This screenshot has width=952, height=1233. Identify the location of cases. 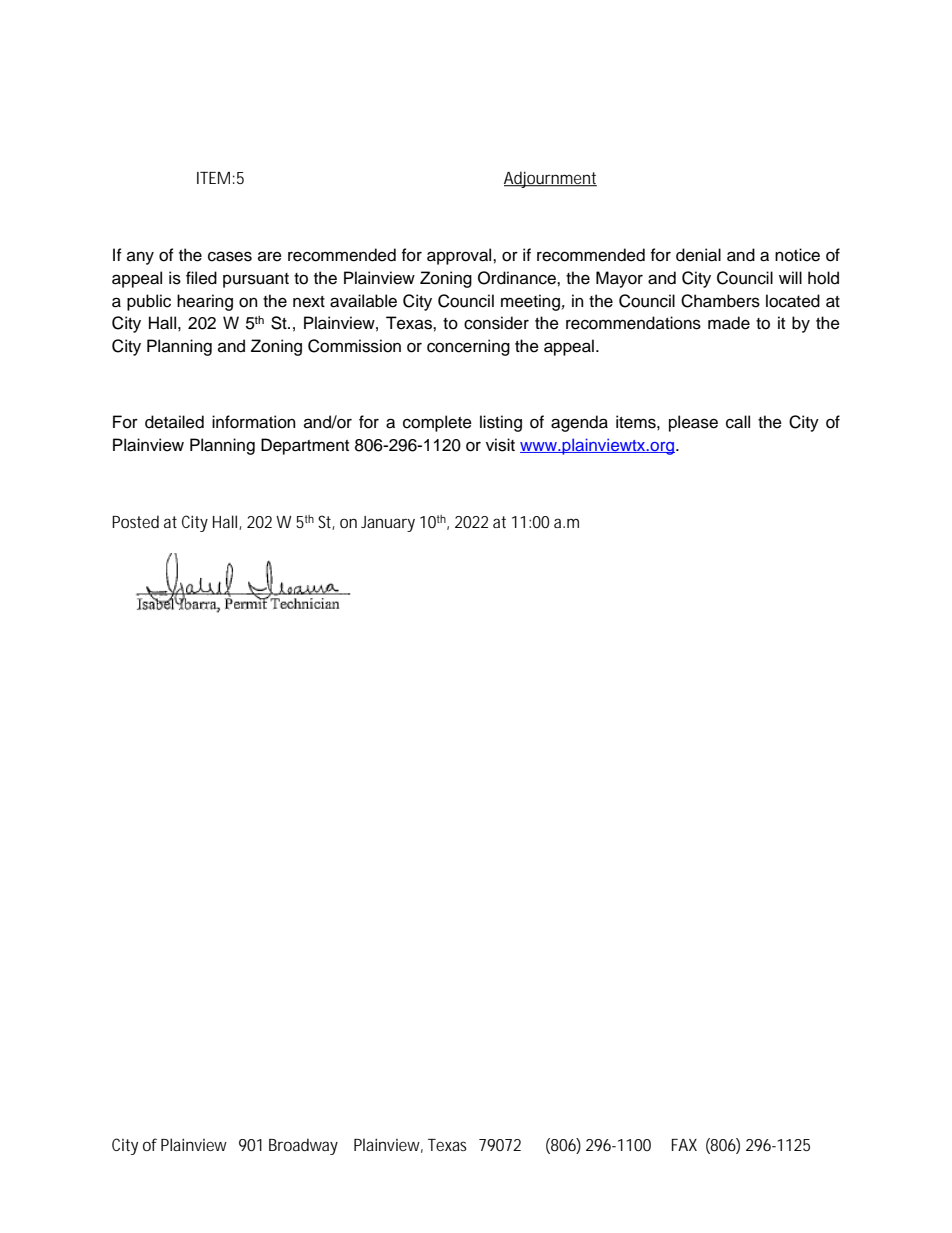
(230, 256).
